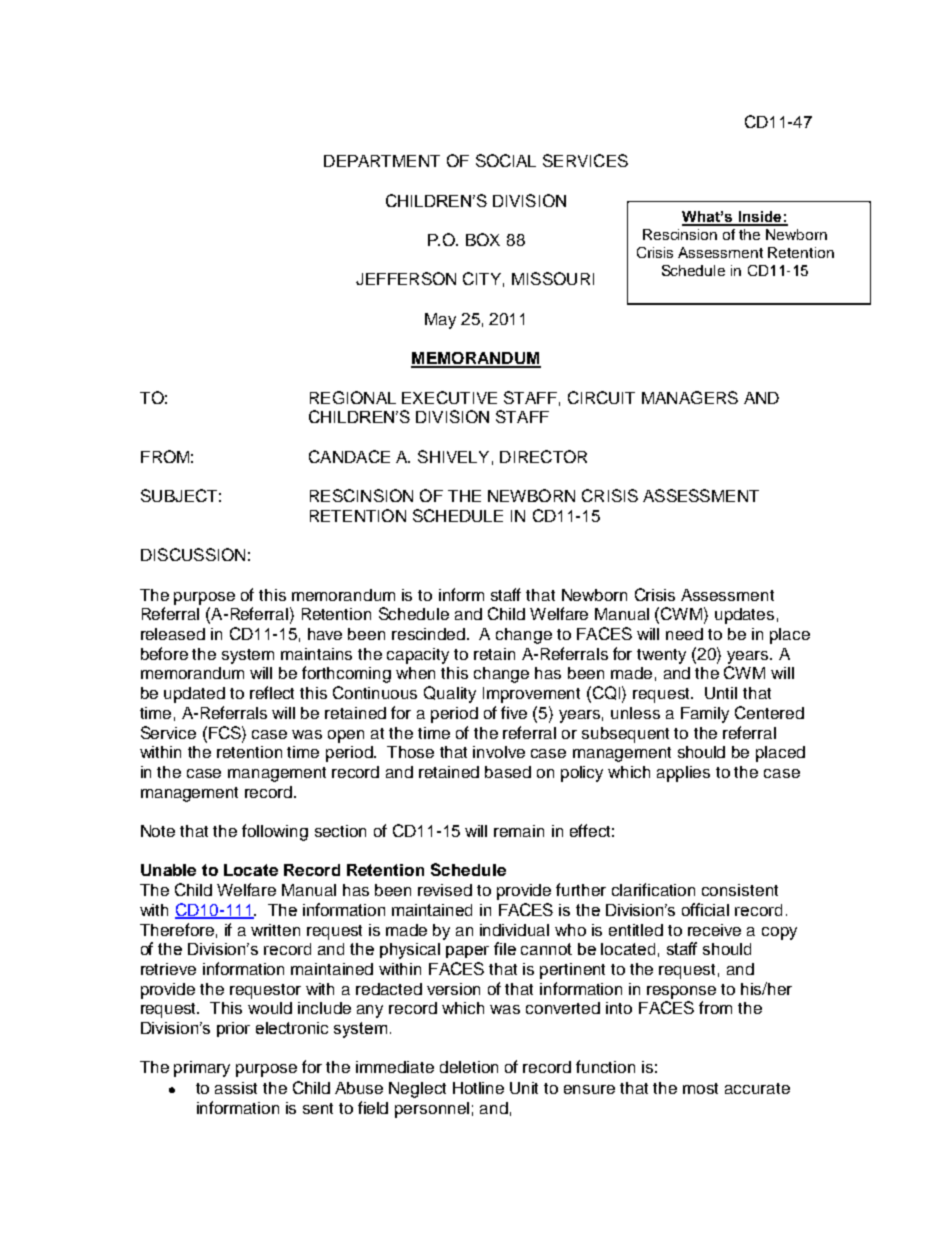 The image size is (952, 1233). Describe the element at coordinates (700, 1088) in the document. I see `most` at that location.
